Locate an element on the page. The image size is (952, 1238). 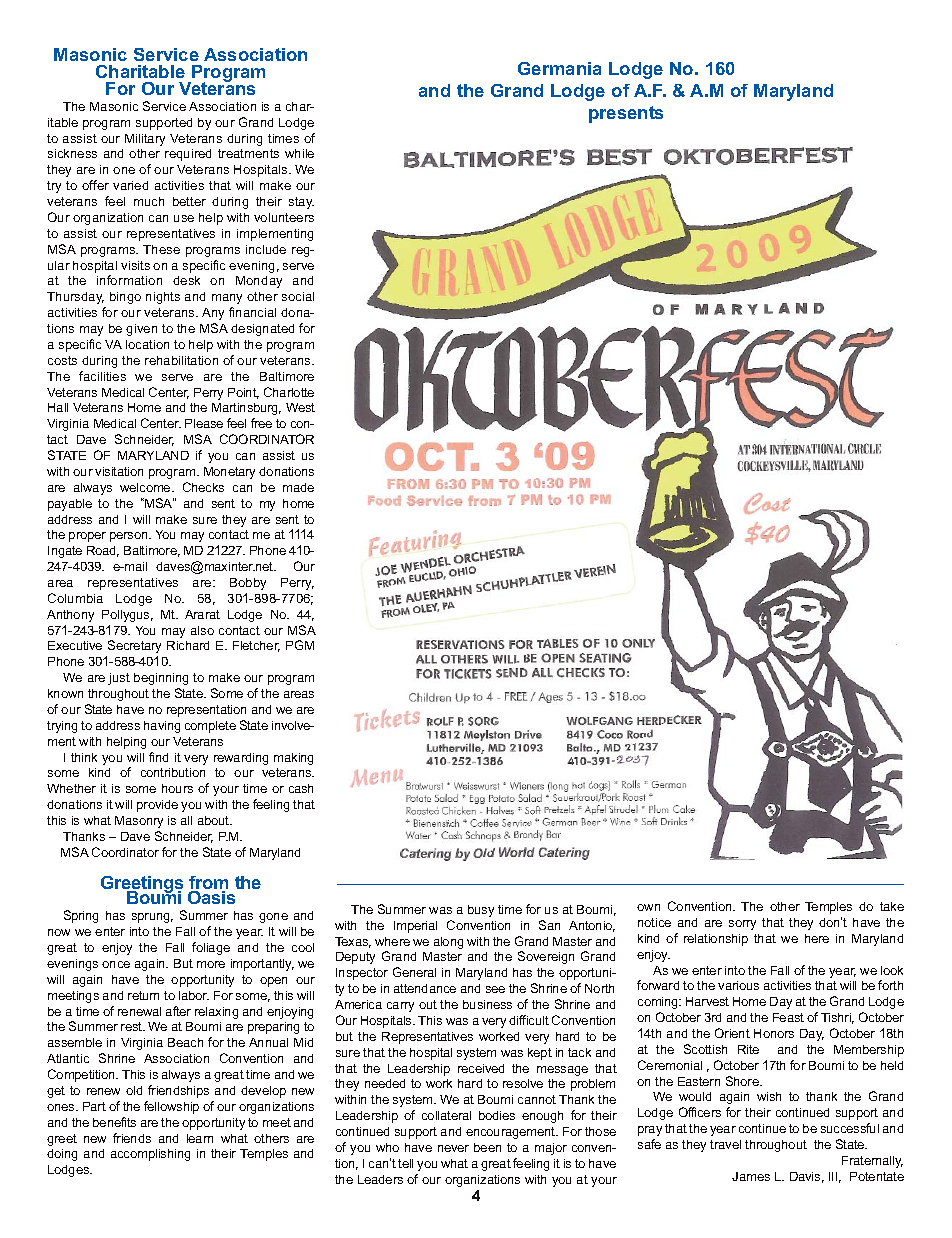
take is located at coordinates (892, 906).
